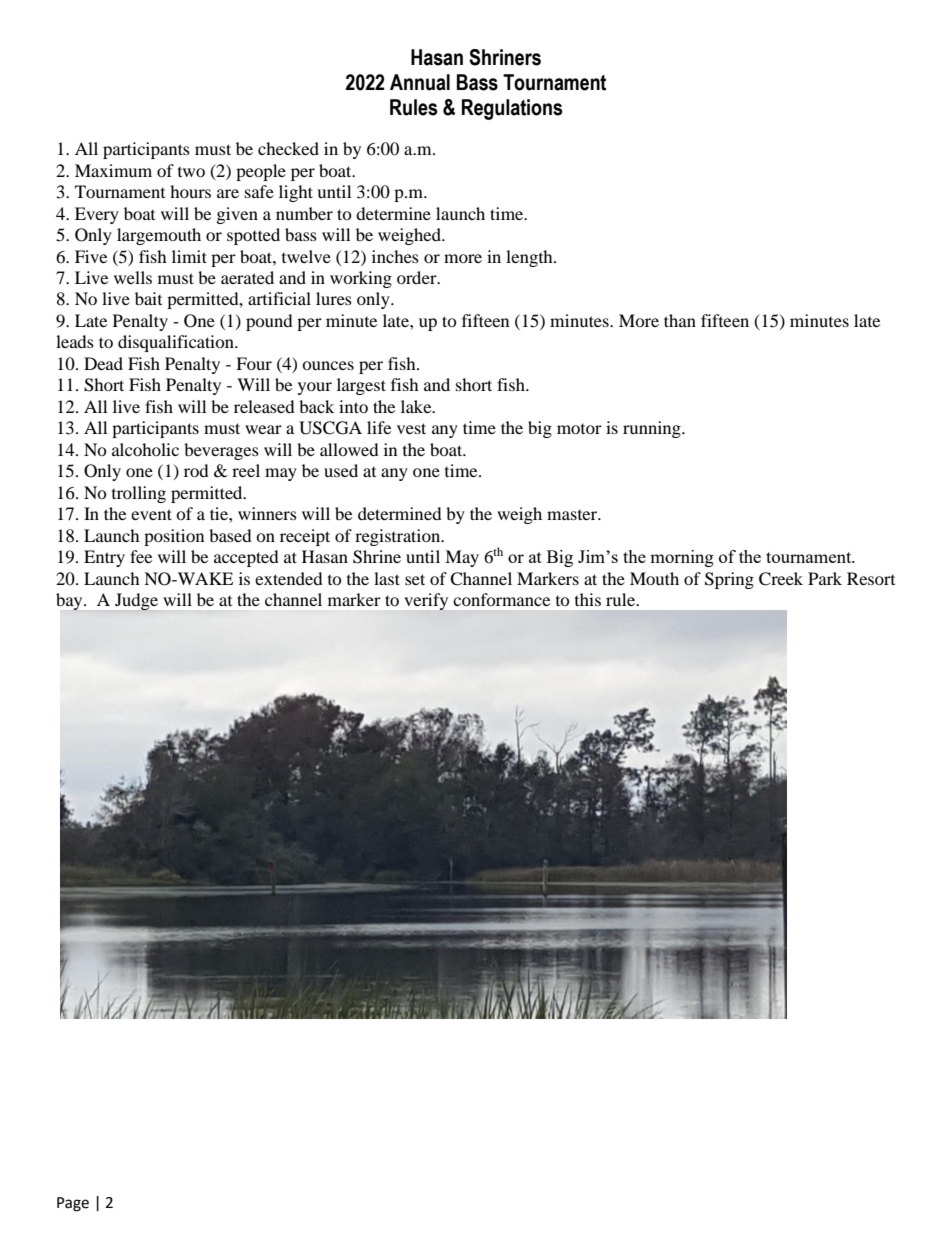 This screenshot has height=1233, width=952. Describe the element at coordinates (501, 599) in the screenshot. I see `conformance` at that location.
